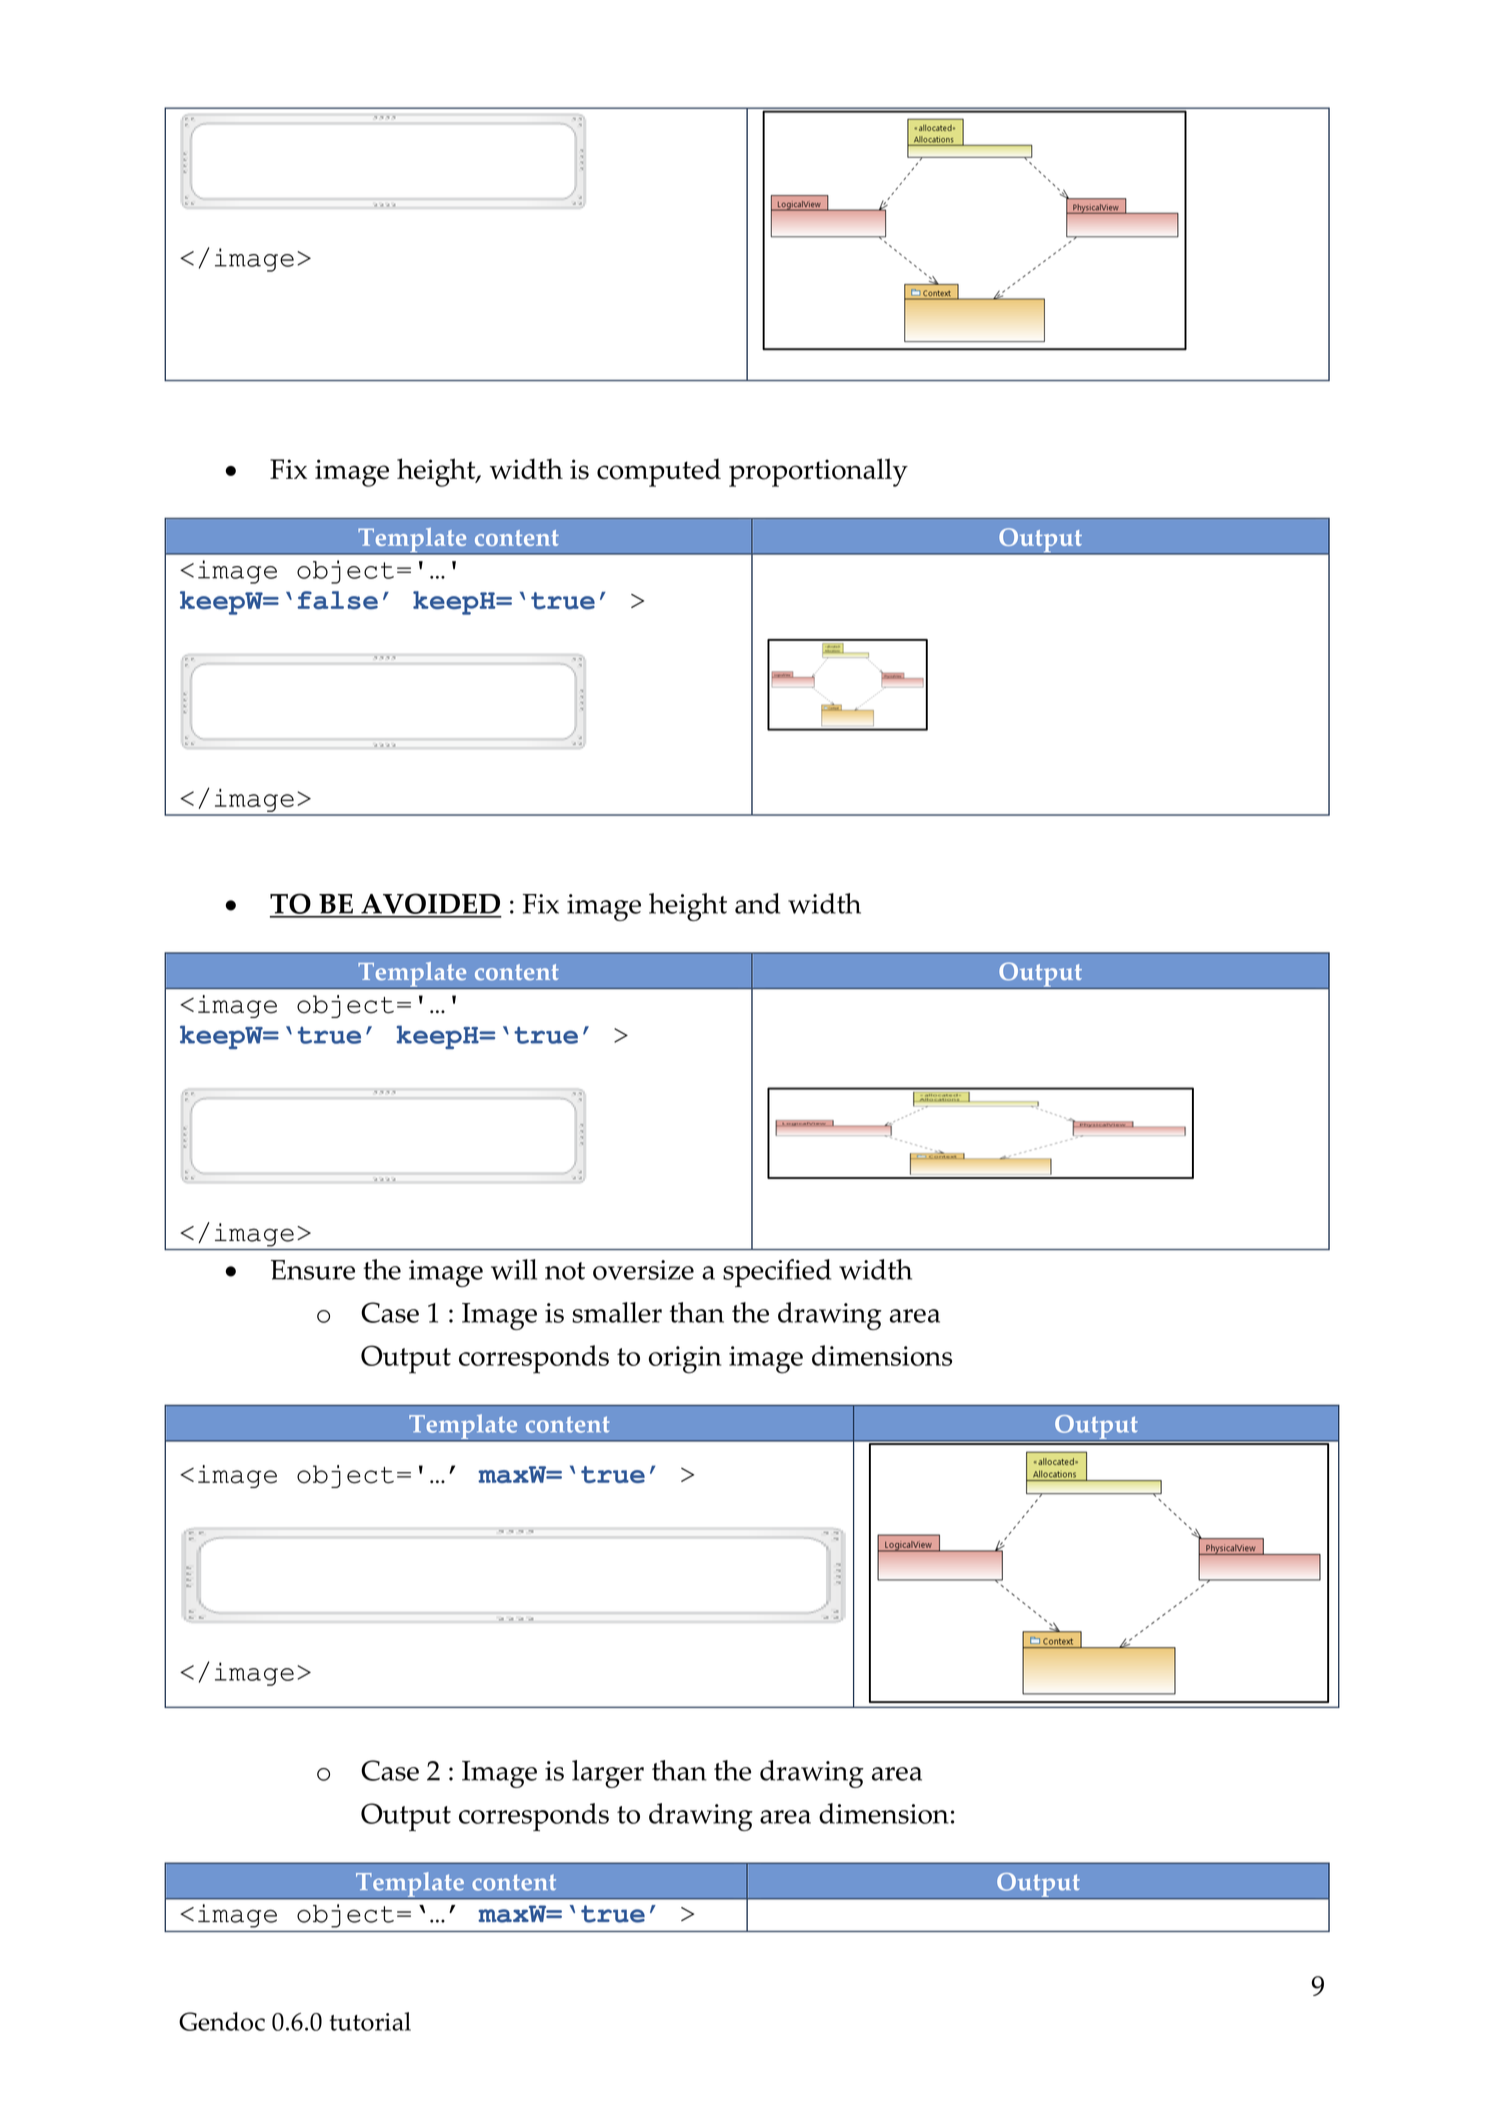 Image resolution: width=1504 pixels, height=2127 pixels. What do you see at coordinates (430, 905) in the screenshot?
I see `AVOIDED` at bounding box center [430, 905].
